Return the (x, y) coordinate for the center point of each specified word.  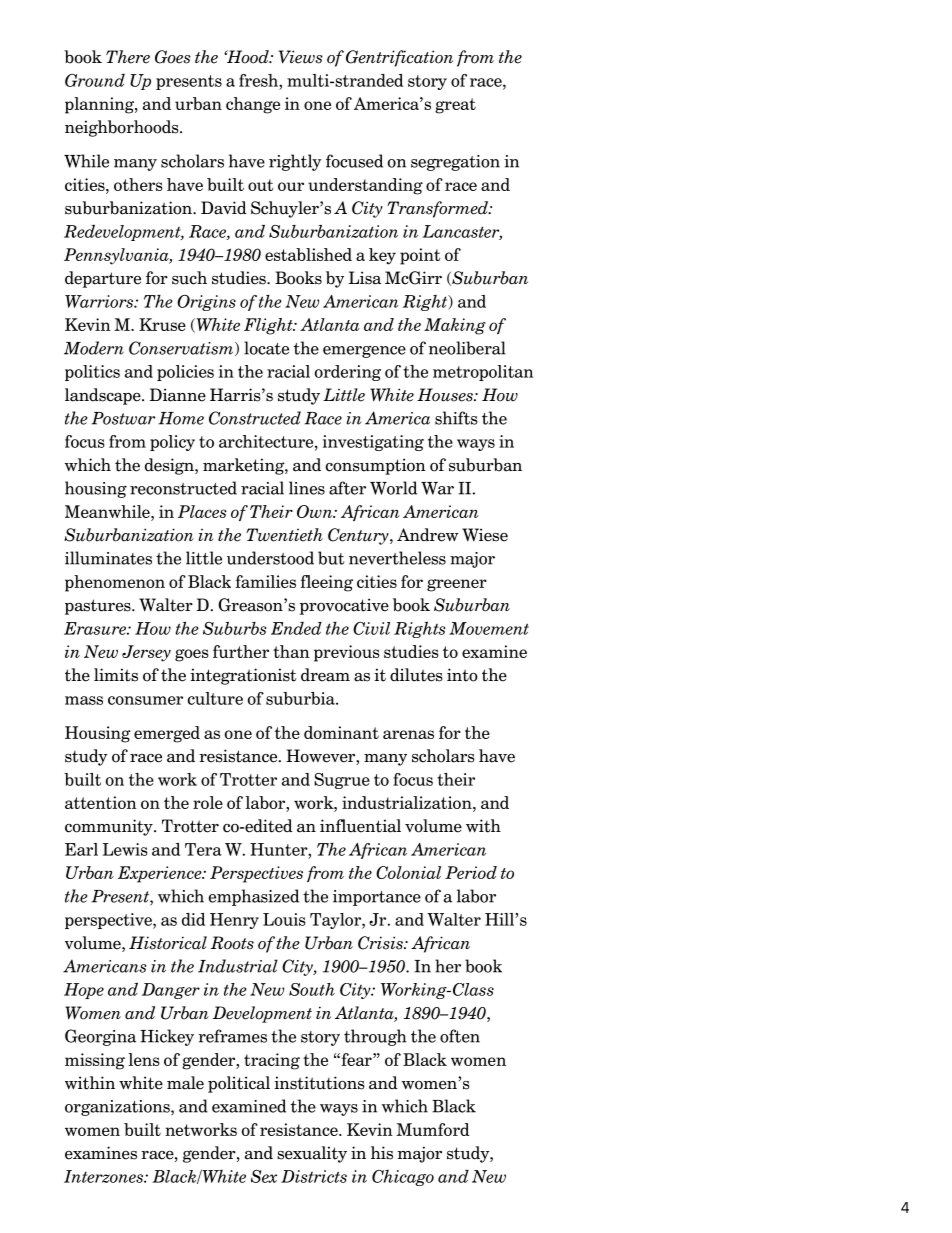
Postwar (123, 418)
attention (101, 802)
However (321, 757)
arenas (408, 734)
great (455, 106)
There (128, 57)
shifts (456, 418)
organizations (118, 1108)
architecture (266, 441)
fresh (259, 80)
